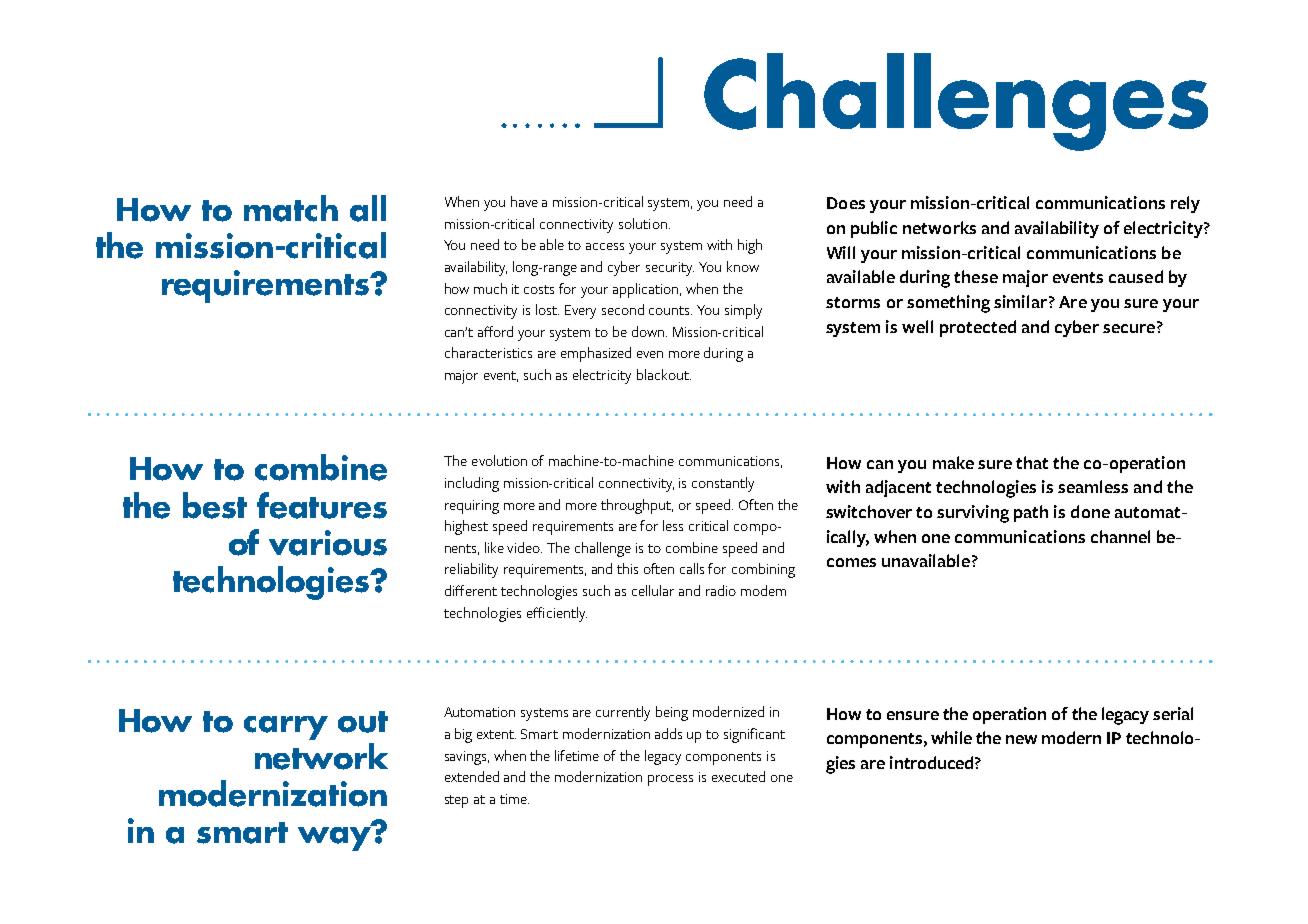 This image has height=924, width=1308. Describe the element at coordinates (664, 374) in the image. I see `blackout` at that location.
